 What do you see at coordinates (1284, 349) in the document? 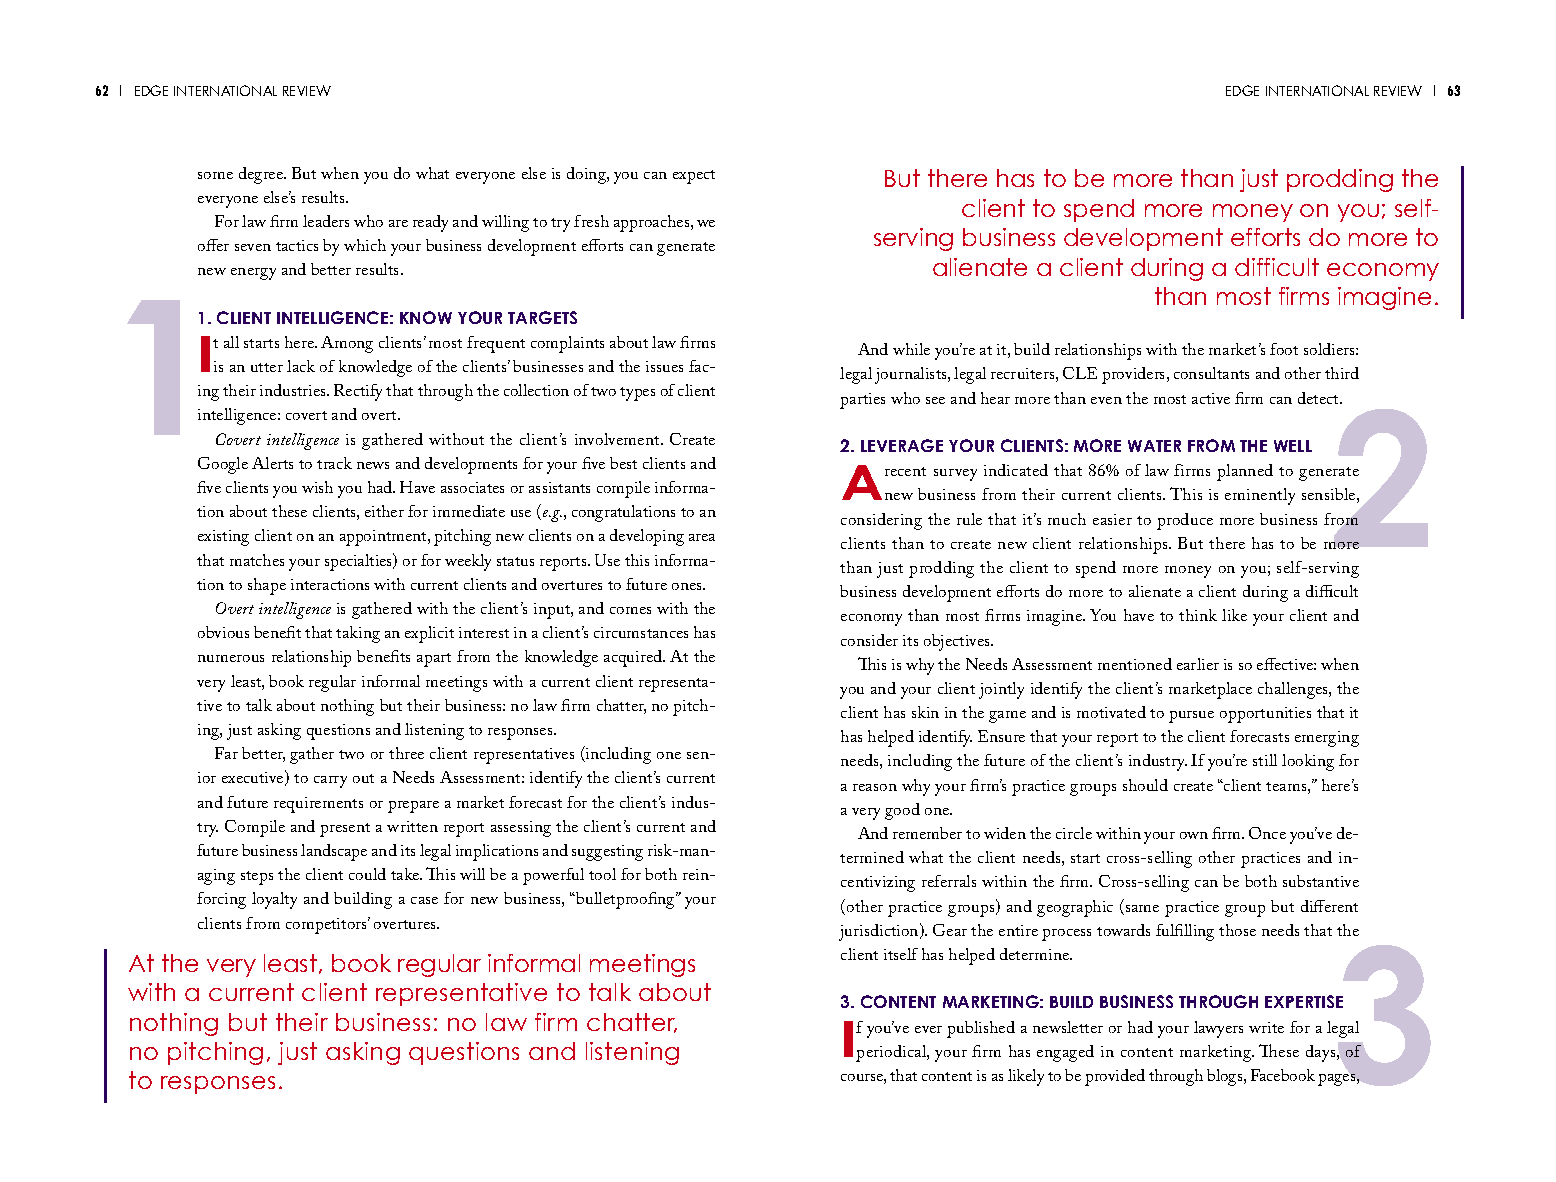
I see `foot` at bounding box center [1284, 349].
